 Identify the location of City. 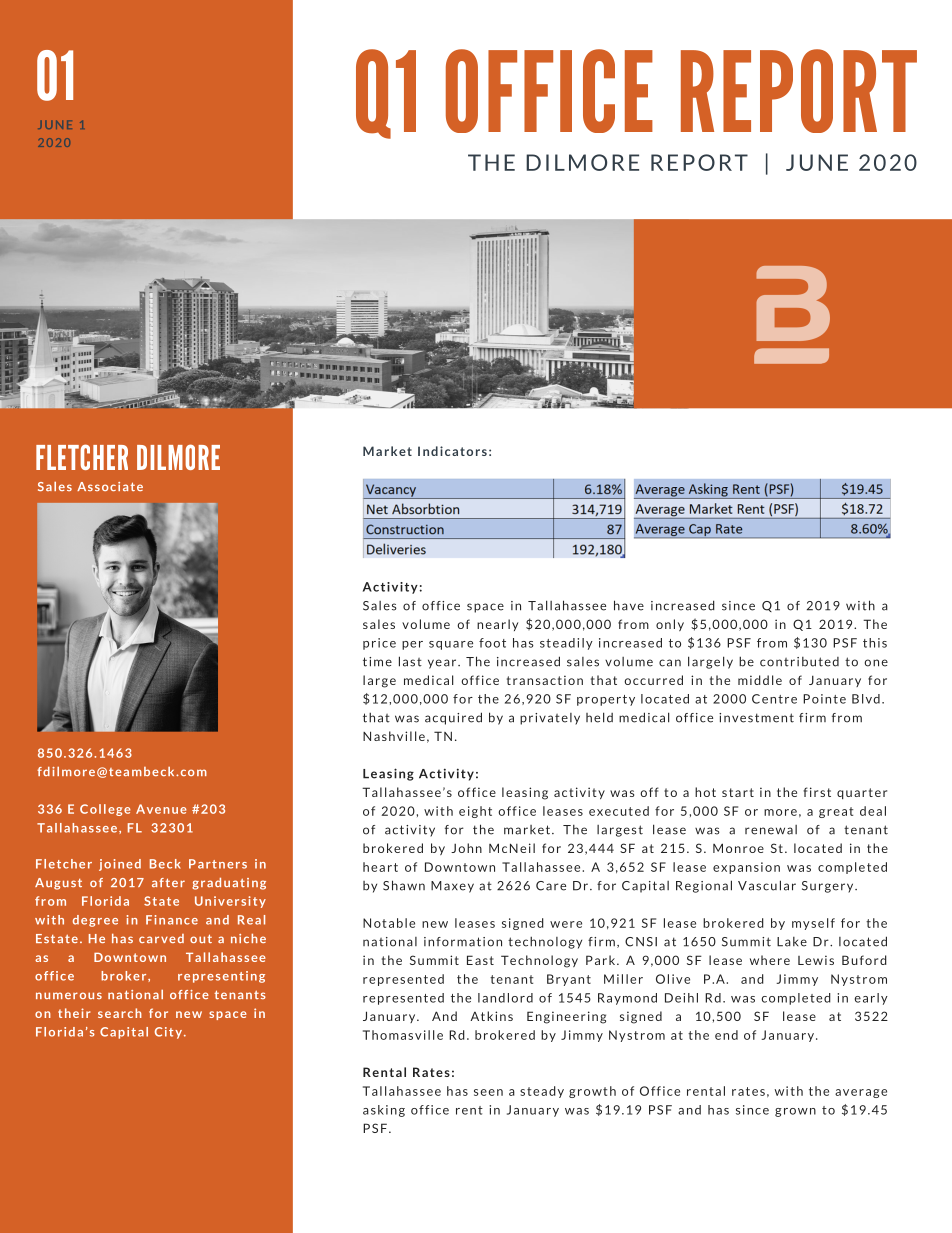
(168, 1033).
